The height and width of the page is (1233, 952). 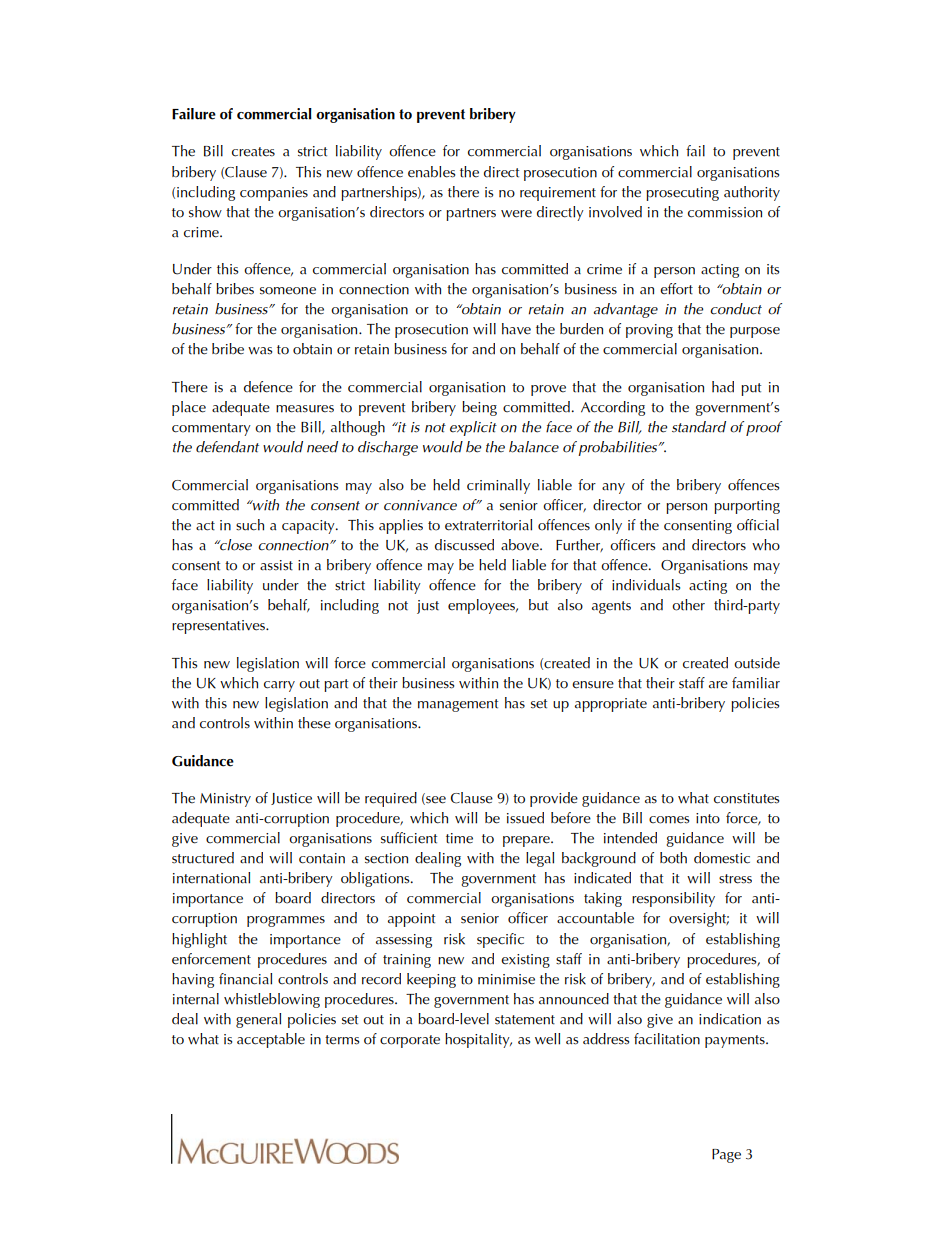 What do you see at coordinates (458, 705) in the page?
I see `management` at bounding box center [458, 705].
